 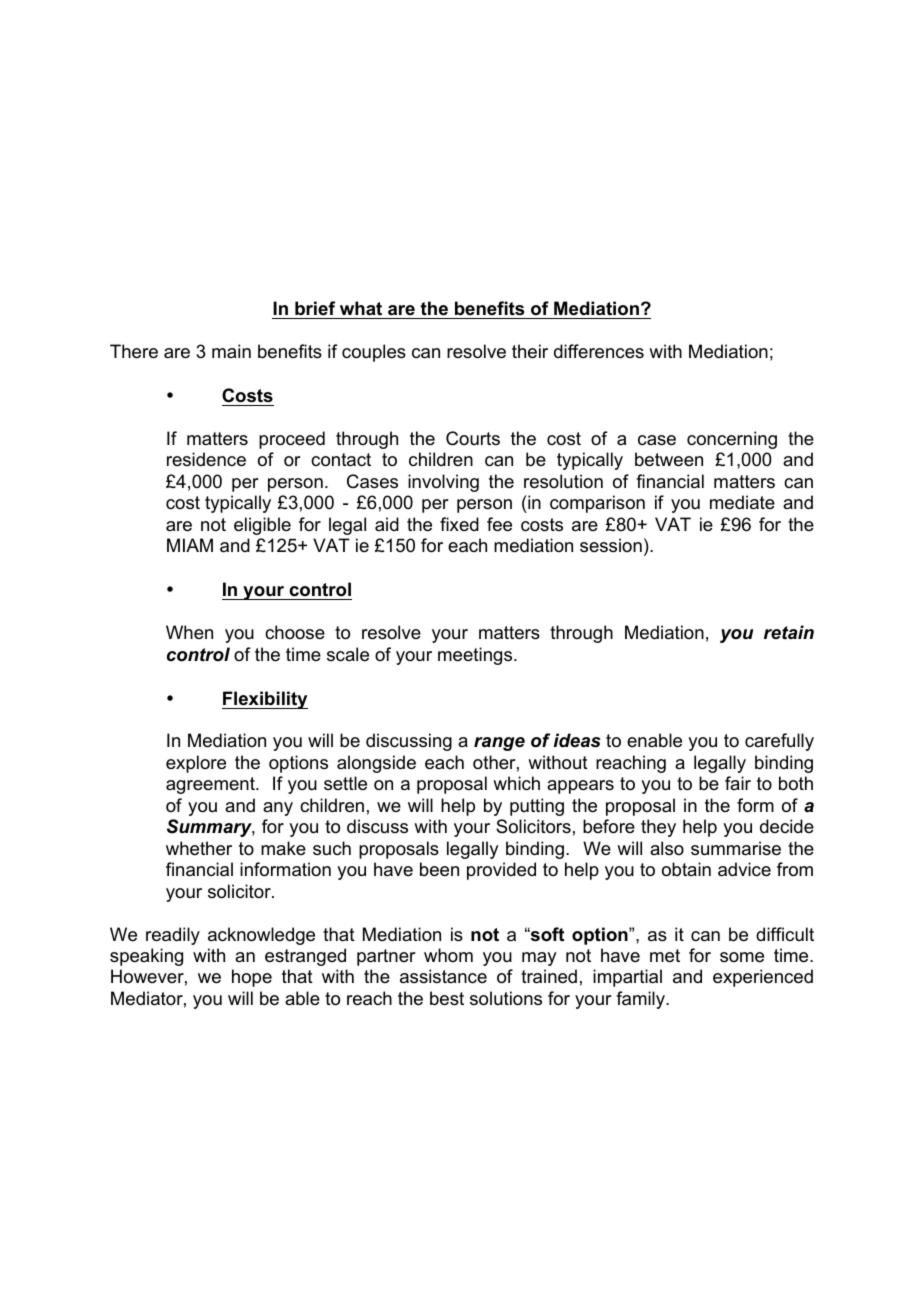 I want to click on eligible, so click(x=262, y=526).
